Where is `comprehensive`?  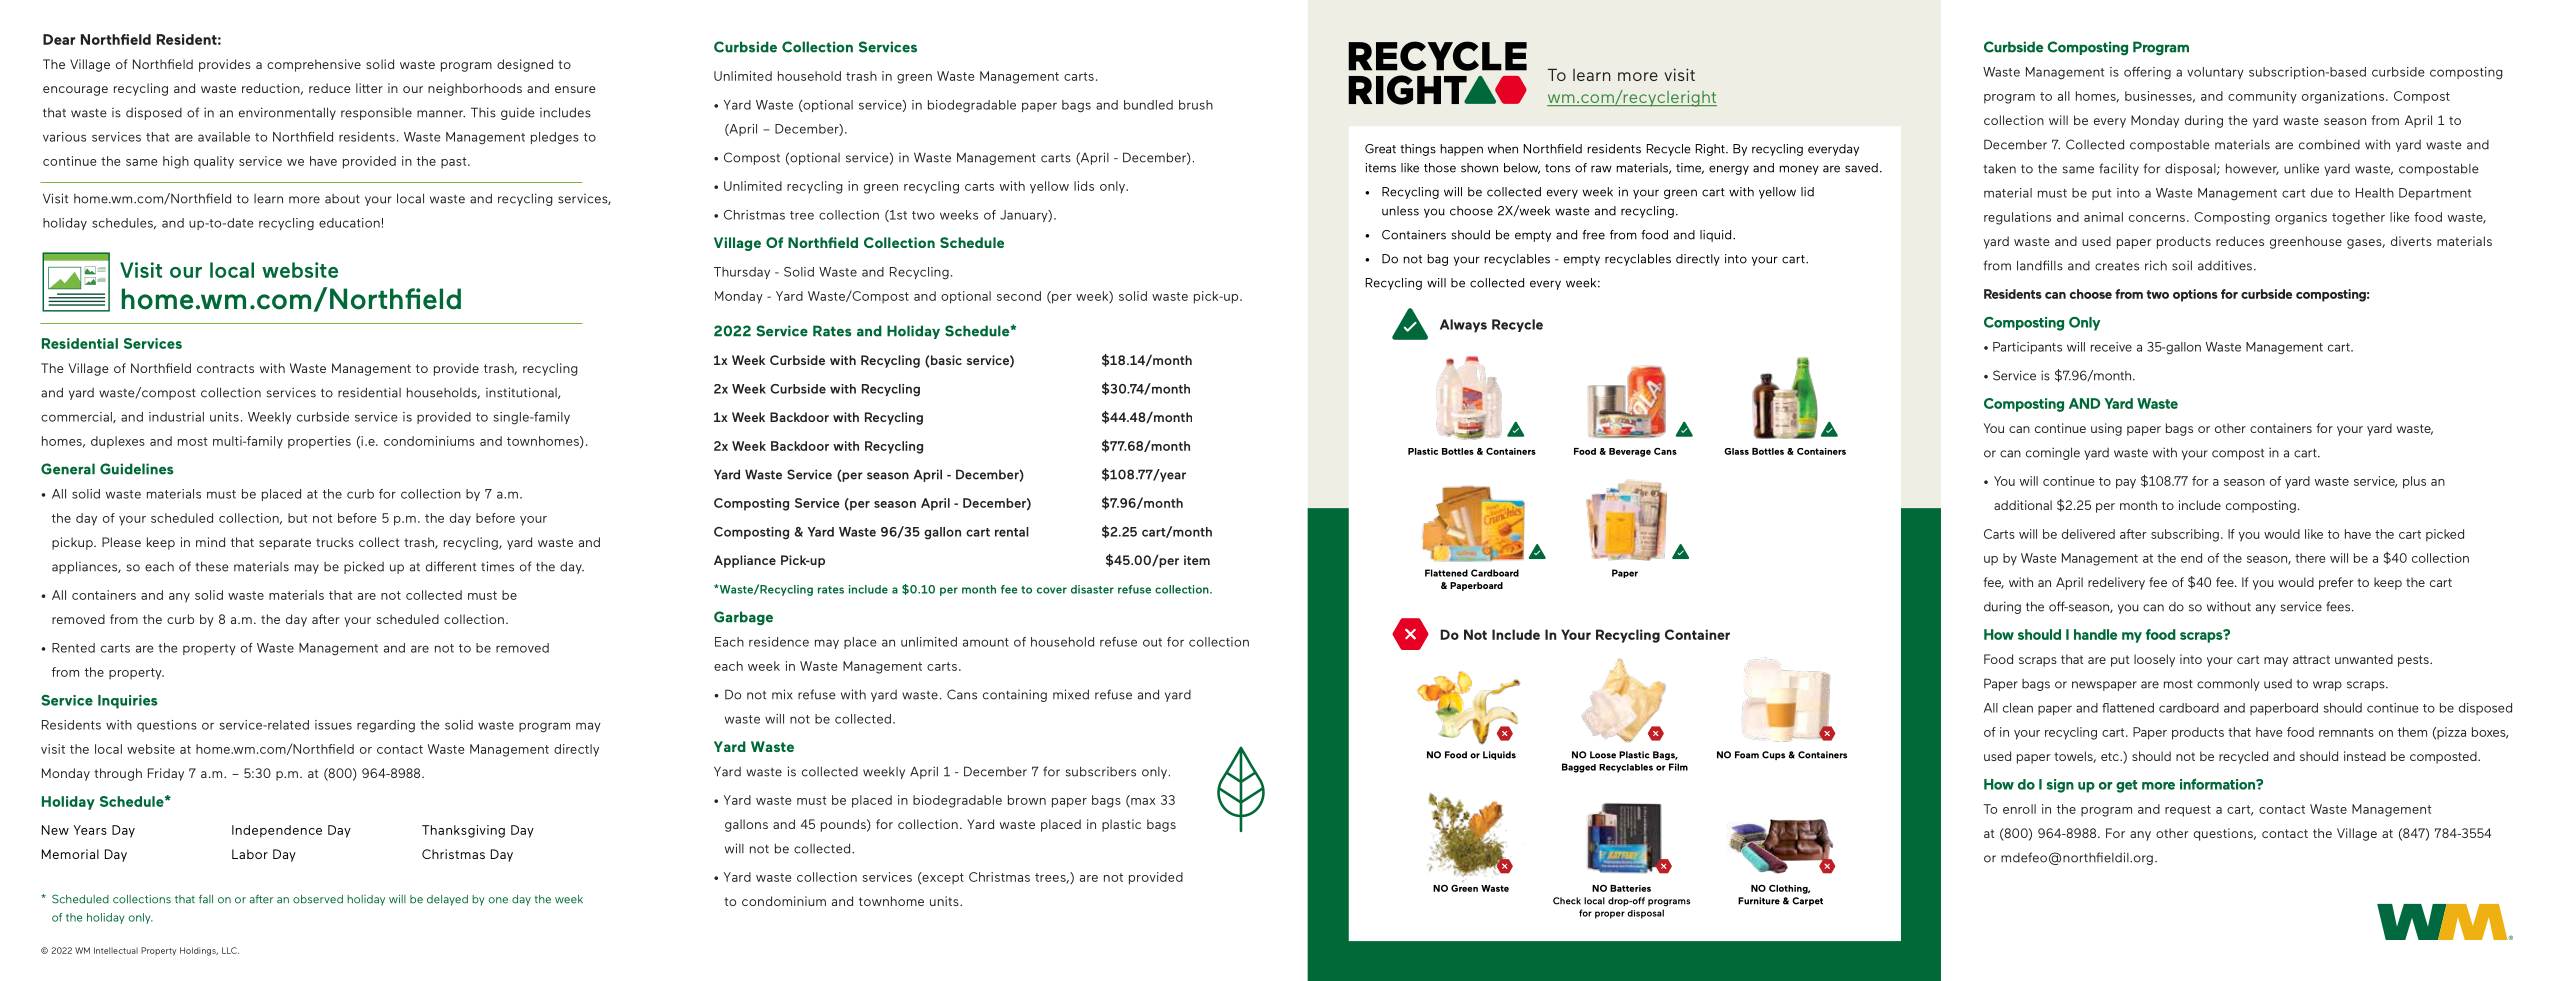
comprehensive is located at coordinates (314, 65).
